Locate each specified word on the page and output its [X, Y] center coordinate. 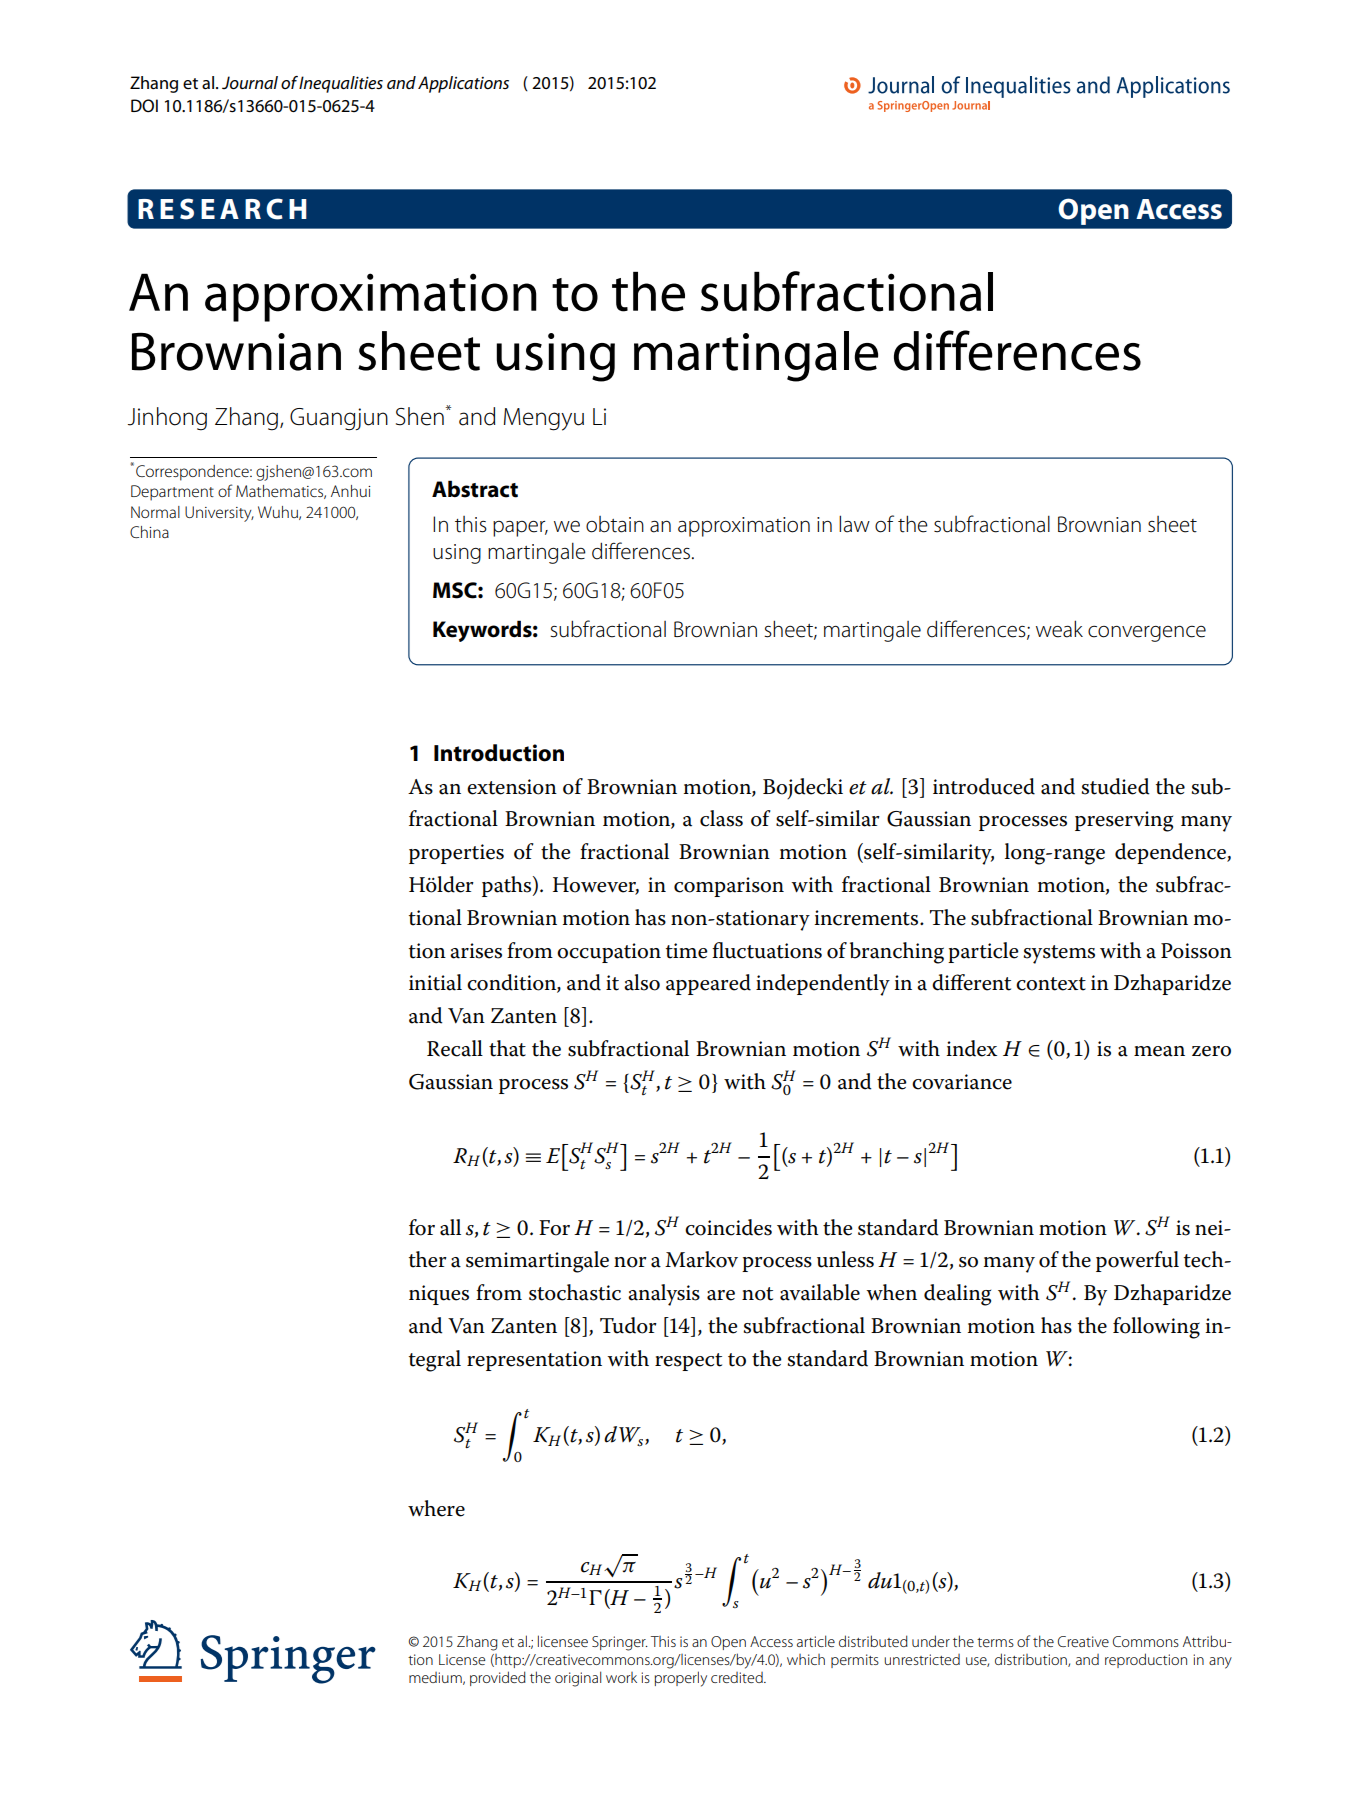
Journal [250, 83]
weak [1059, 629]
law [854, 524]
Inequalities [341, 84]
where [436, 1508]
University [219, 514]
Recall [455, 1048]
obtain [615, 524]
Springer [620, 1643]
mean [1159, 1051]
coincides [728, 1227]
